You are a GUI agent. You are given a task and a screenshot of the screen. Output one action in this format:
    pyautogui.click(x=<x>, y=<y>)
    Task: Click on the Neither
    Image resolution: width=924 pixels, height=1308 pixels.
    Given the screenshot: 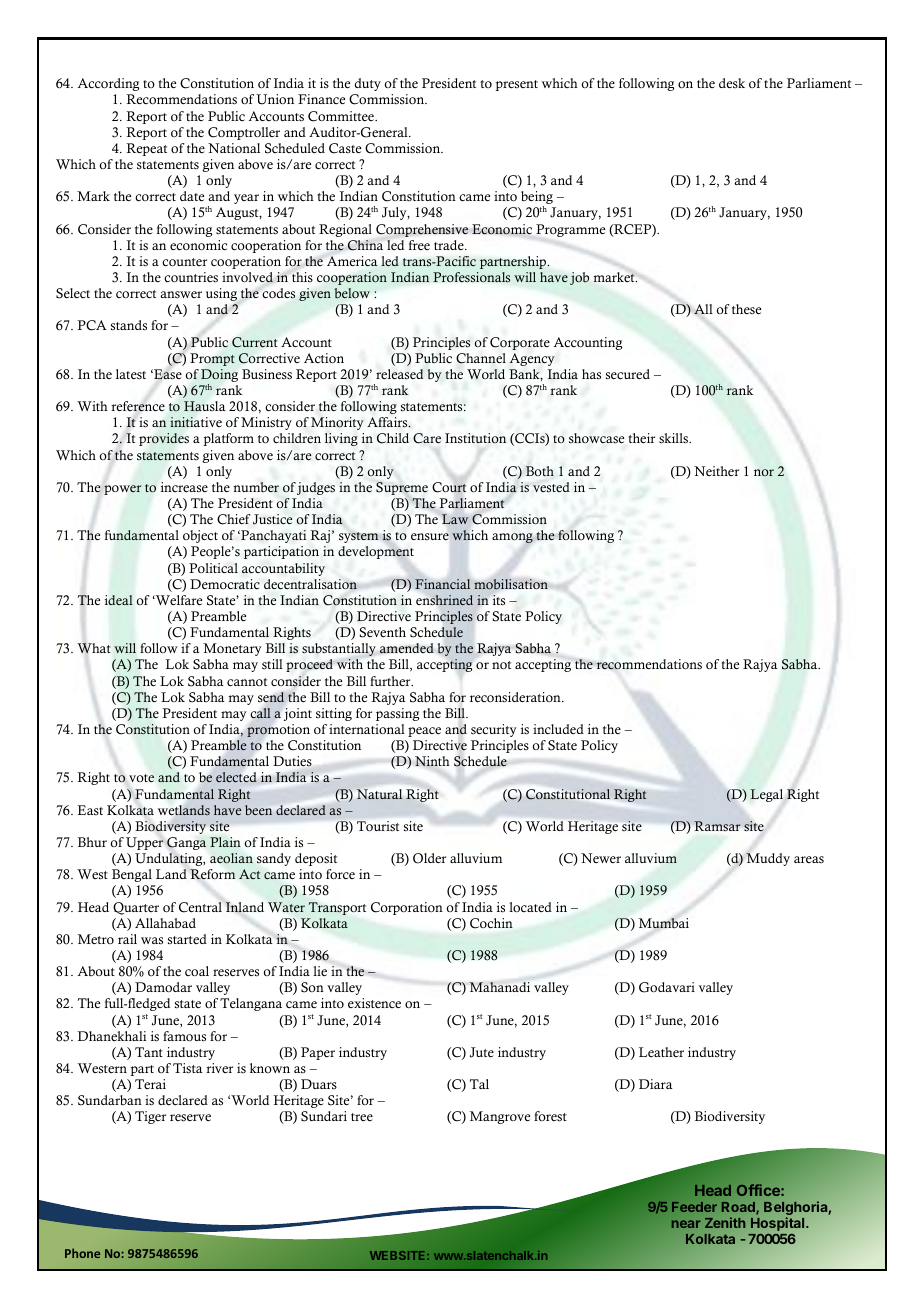 What is the action you would take?
    pyautogui.click(x=716, y=471)
